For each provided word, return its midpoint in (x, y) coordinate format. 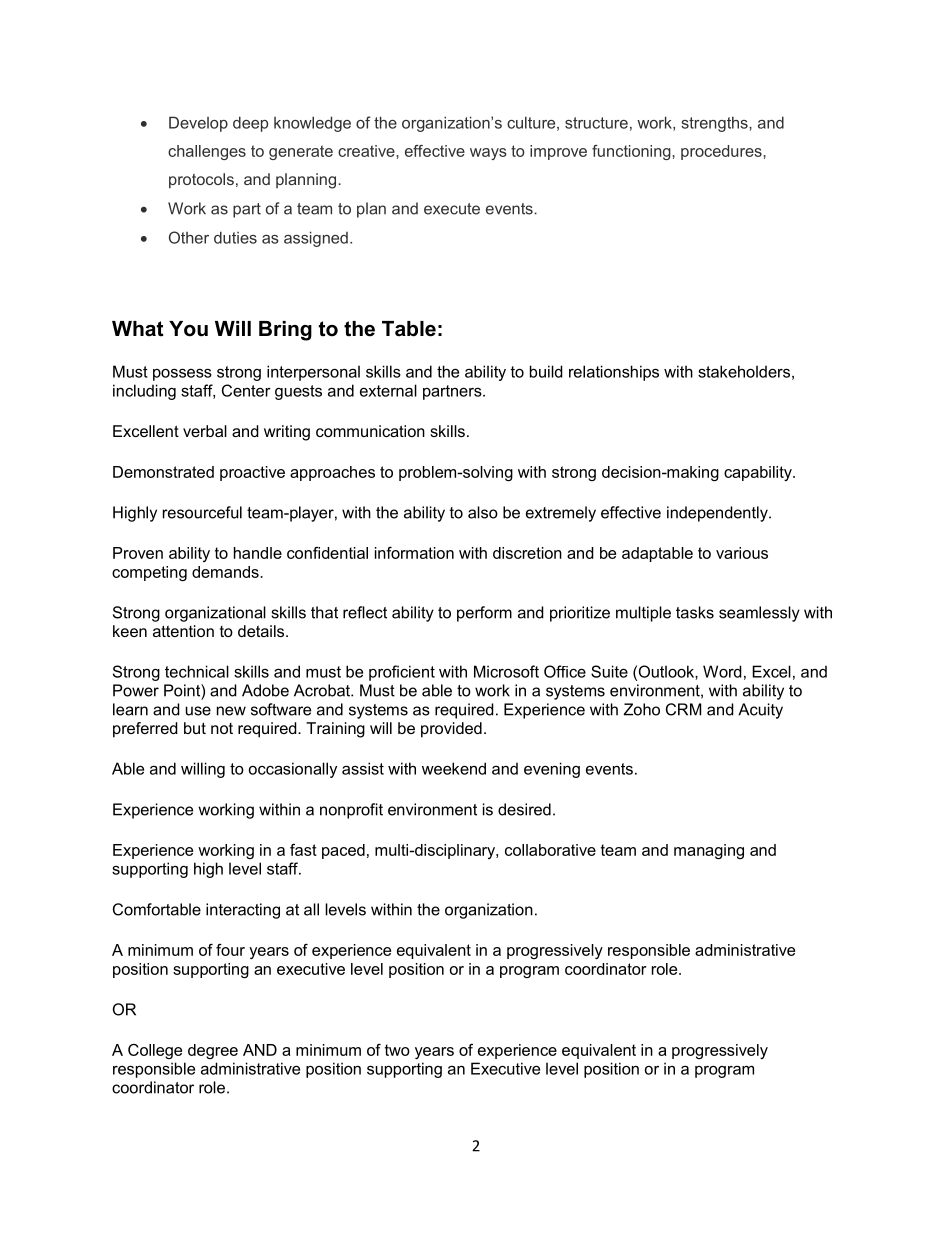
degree (213, 1051)
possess (182, 374)
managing (709, 851)
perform (484, 614)
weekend (454, 768)
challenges (207, 152)
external (388, 390)
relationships (614, 373)
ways (488, 154)
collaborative (550, 850)
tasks (695, 612)
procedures (722, 152)
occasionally (293, 770)
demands (226, 572)
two (397, 1050)
